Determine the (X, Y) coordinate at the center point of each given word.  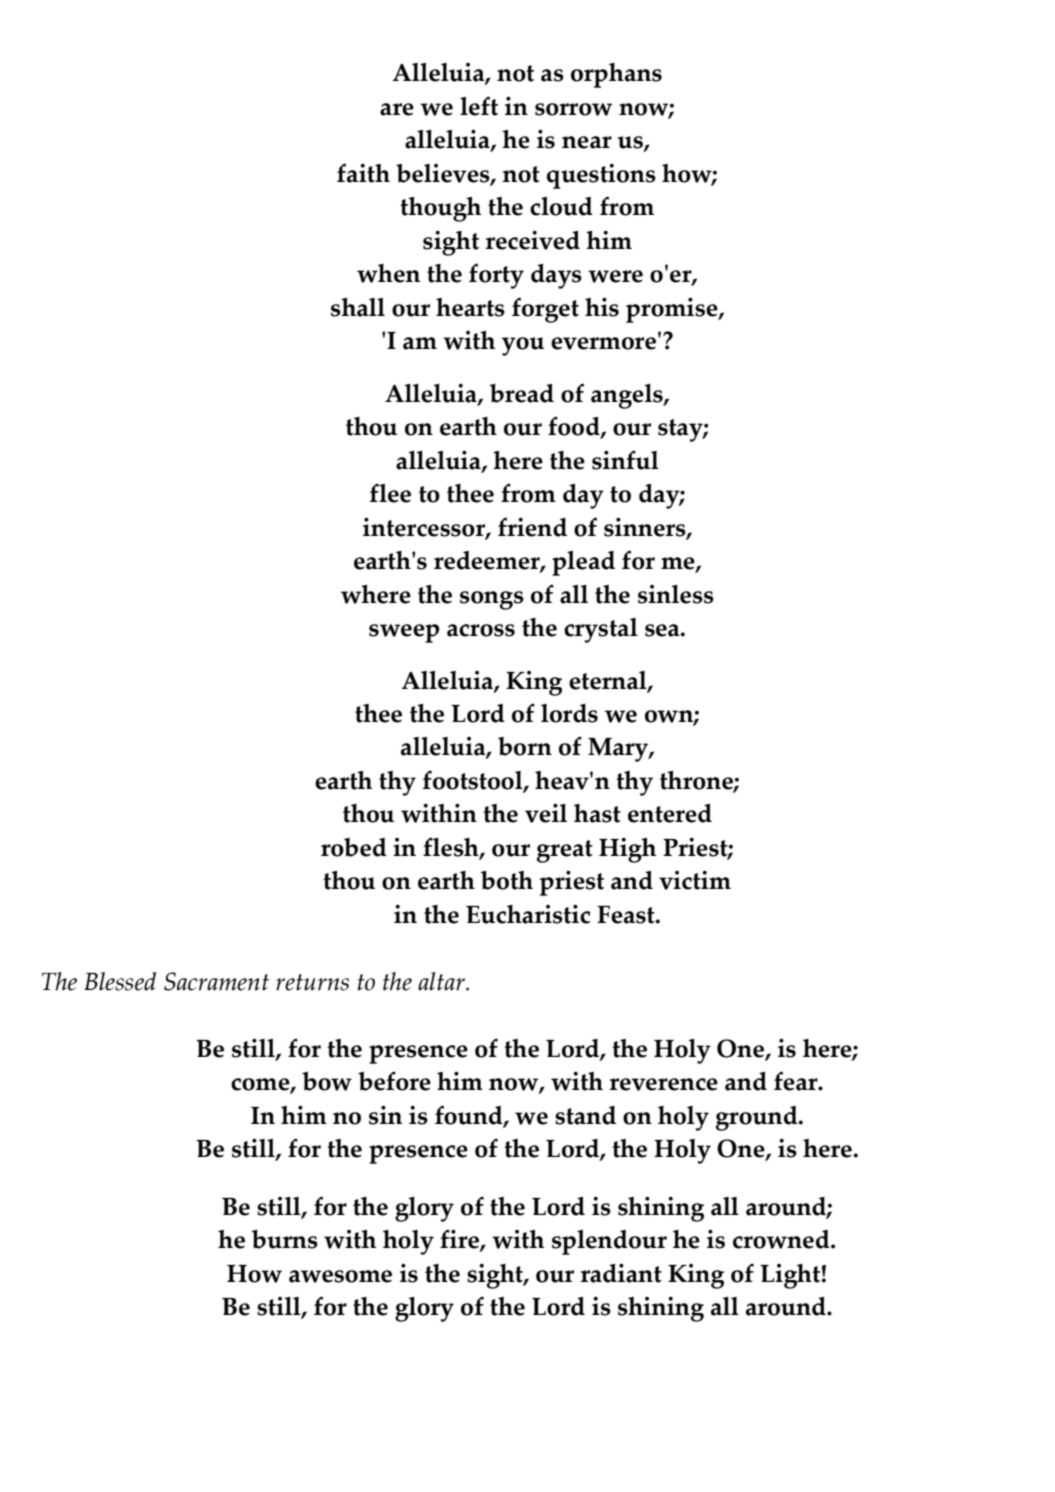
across (481, 630)
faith (363, 173)
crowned (782, 1239)
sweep (404, 633)
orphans (616, 75)
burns (285, 1239)
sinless (676, 594)
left (479, 106)
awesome (340, 1276)
